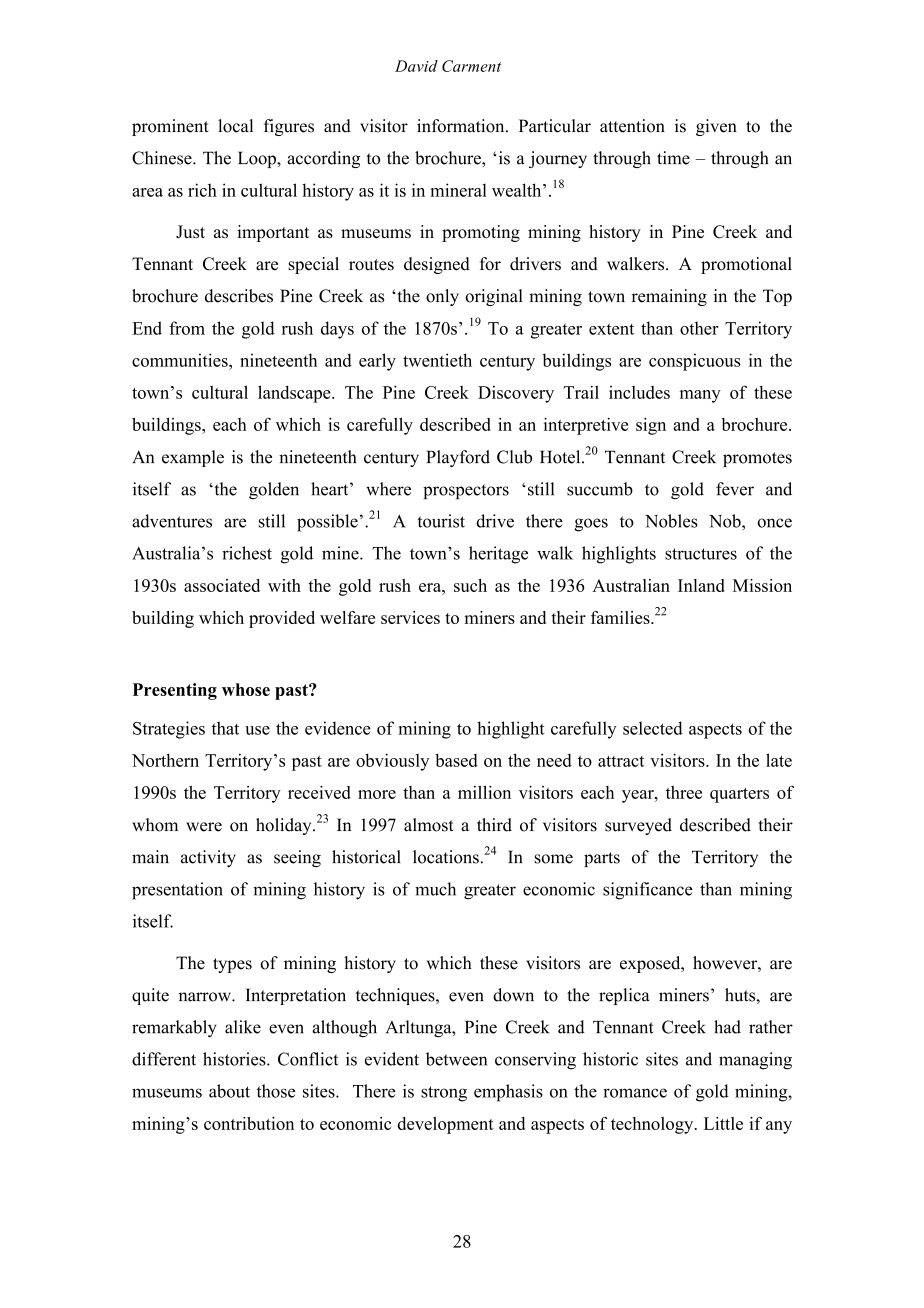 The width and height of the screenshot is (924, 1308). I want to click on third, so click(494, 825).
